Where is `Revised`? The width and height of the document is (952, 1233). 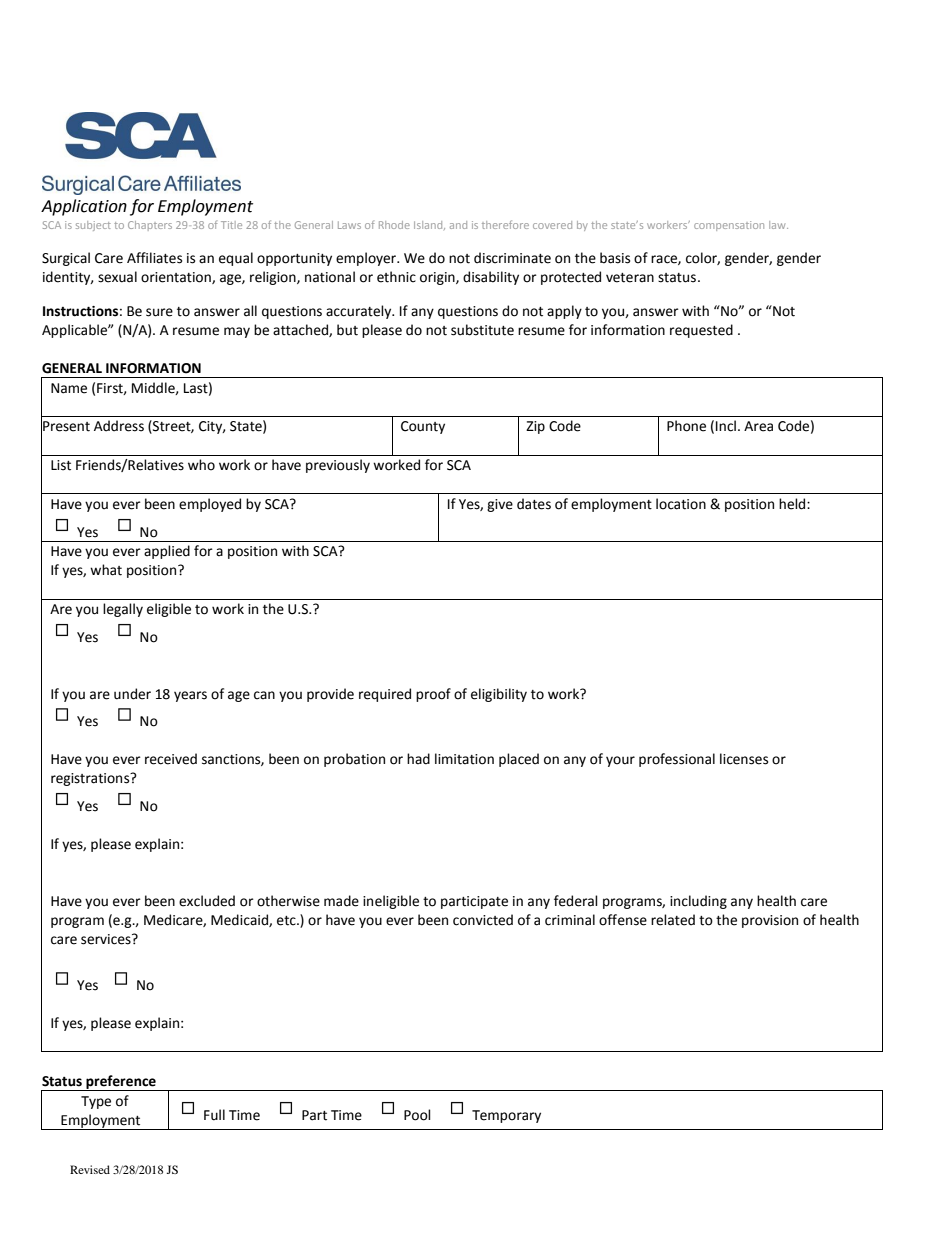 Revised is located at coordinates (90, 1169).
